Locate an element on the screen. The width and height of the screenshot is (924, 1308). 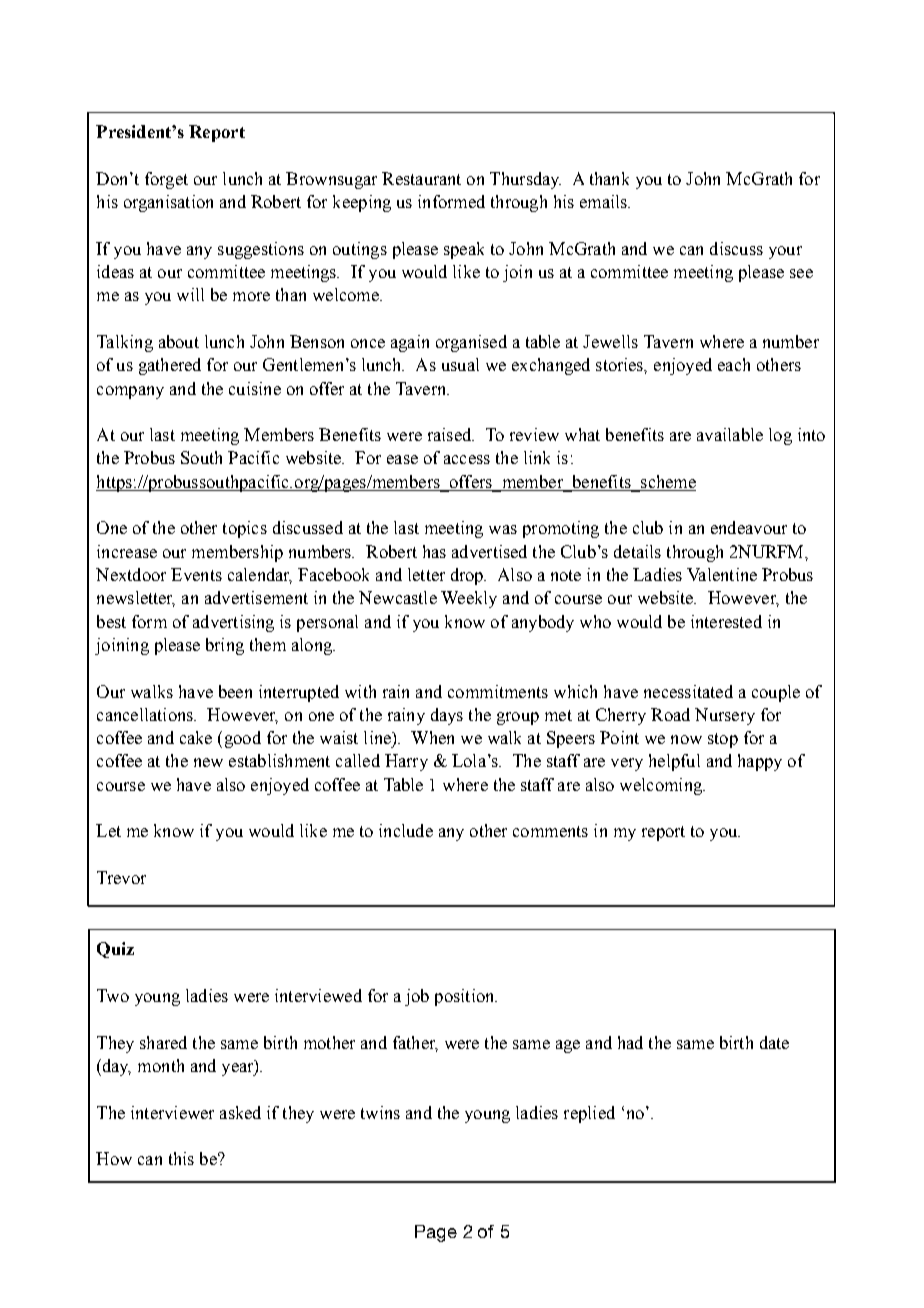
endeavour is located at coordinates (749, 527).
